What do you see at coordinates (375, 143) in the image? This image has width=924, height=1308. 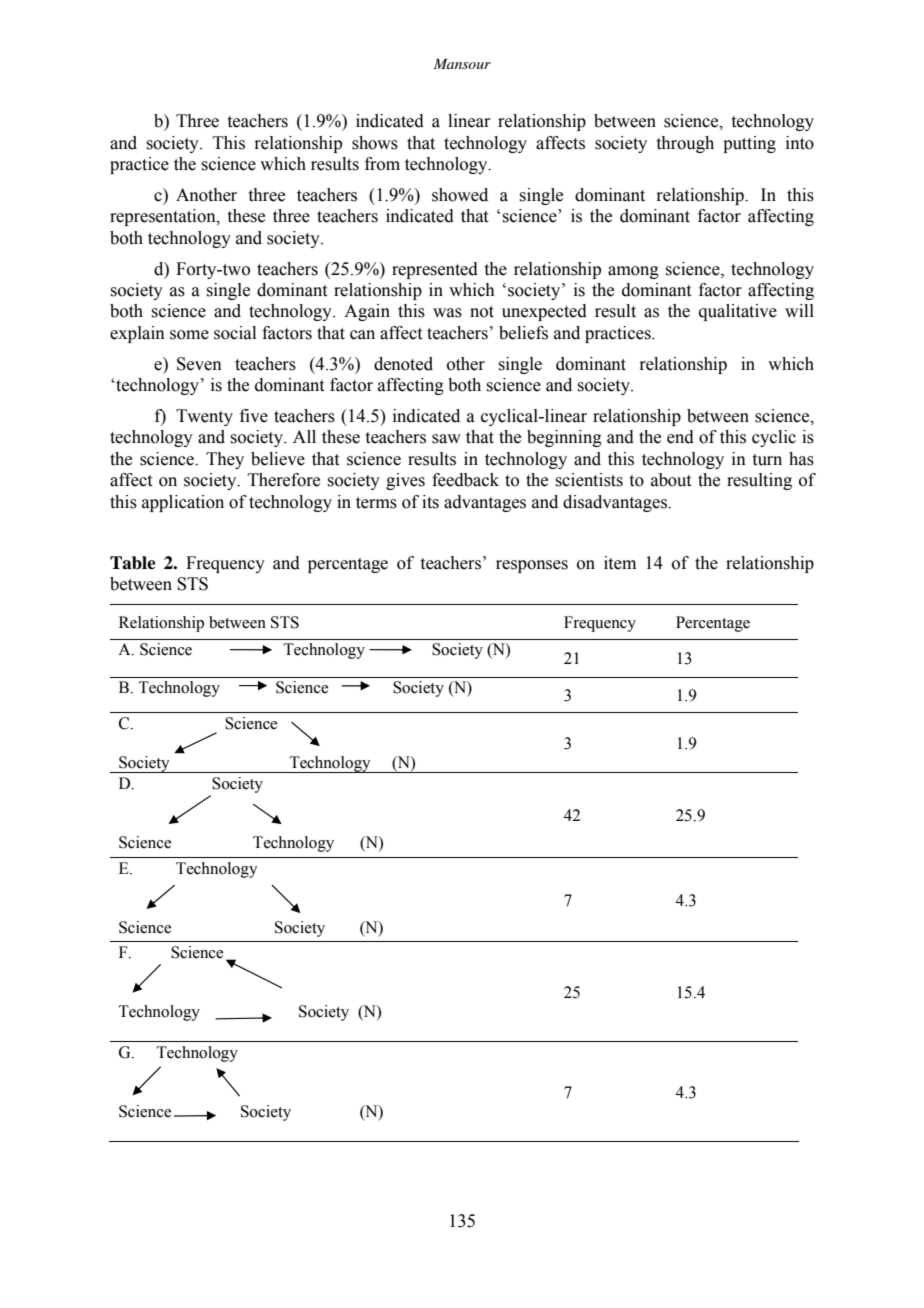 I see `shows` at bounding box center [375, 143].
